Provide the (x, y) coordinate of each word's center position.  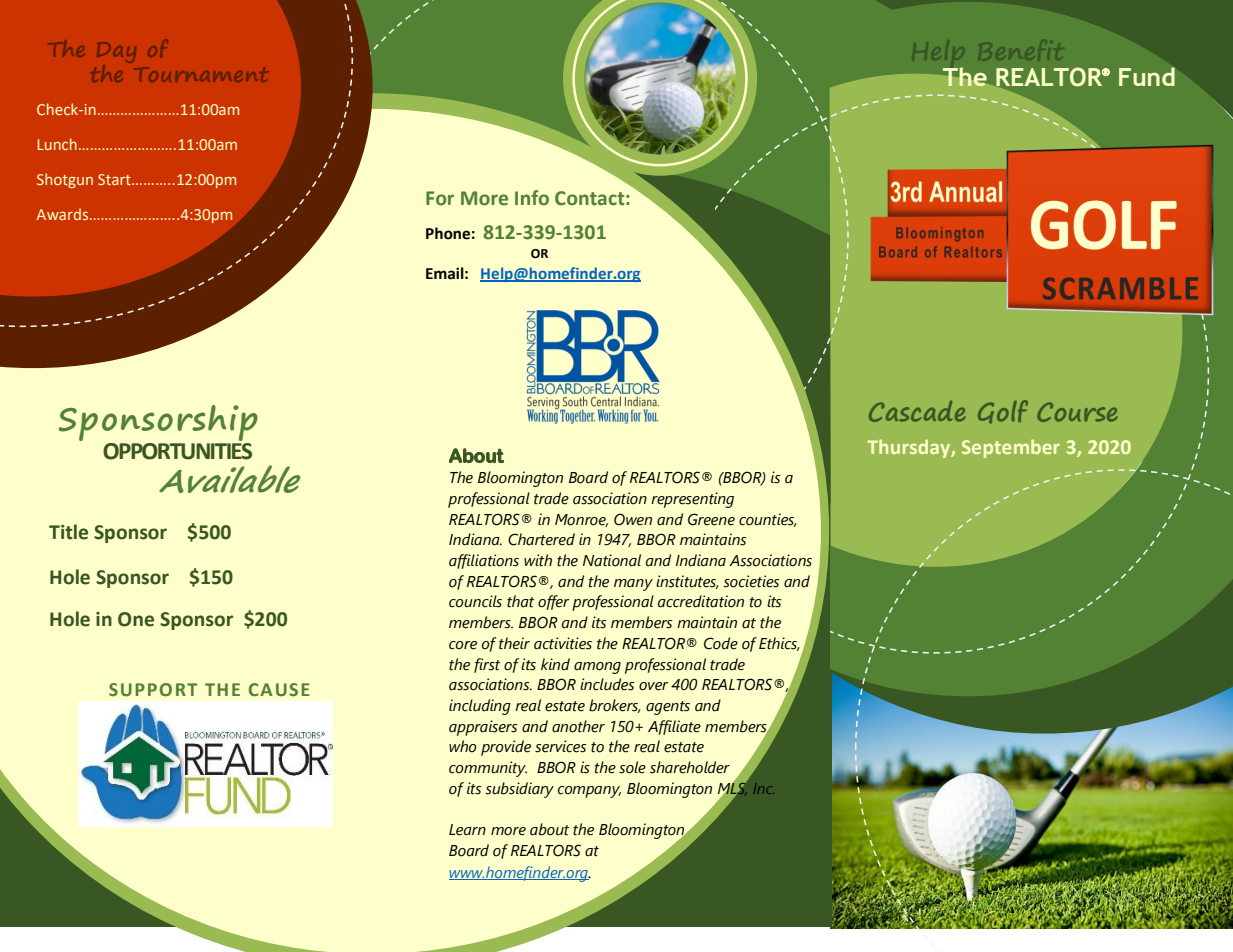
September (1011, 448)
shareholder (690, 767)
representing (692, 500)
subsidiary (519, 790)
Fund (1147, 76)
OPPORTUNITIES (177, 451)
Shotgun (65, 180)
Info (532, 198)
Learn (467, 830)
